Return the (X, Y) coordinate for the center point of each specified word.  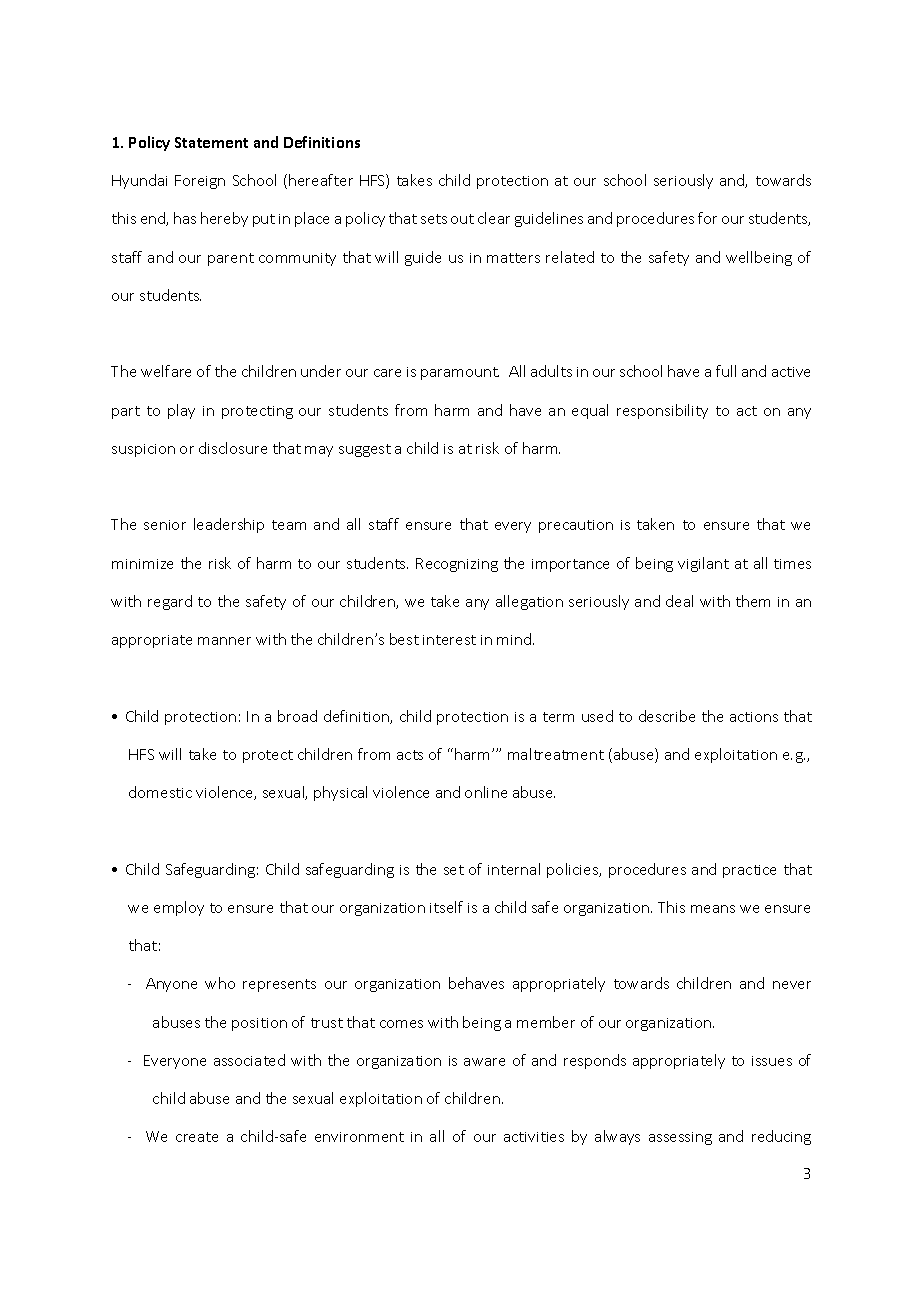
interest (449, 640)
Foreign (200, 182)
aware (484, 1062)
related (570, 257)
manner (224, 641)
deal (679, 601)
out (462, 219)
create (197, 1137)
